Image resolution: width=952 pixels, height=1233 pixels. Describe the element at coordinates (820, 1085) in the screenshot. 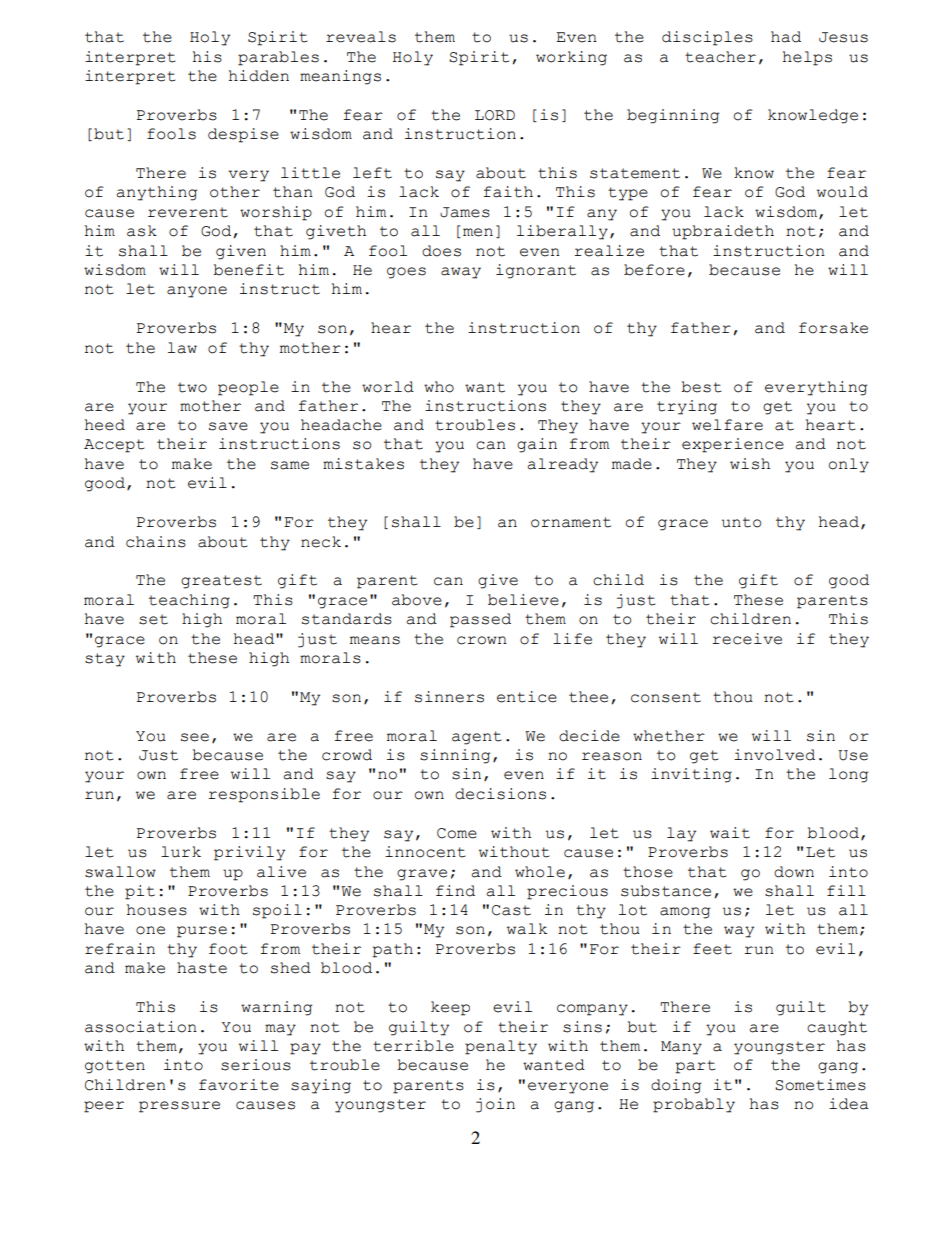

I see `Sometimes` at that location.
